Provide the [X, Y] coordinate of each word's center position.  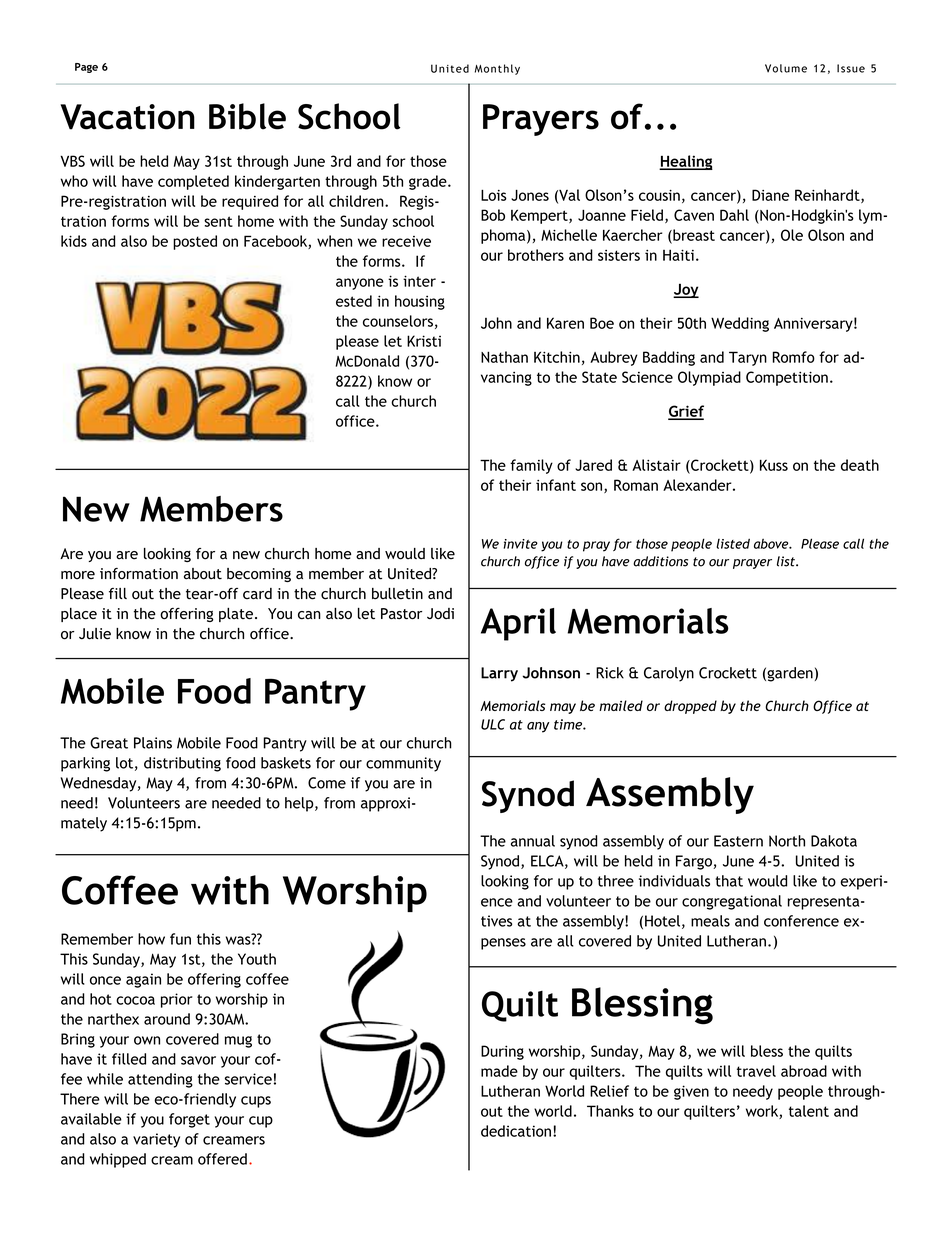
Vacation [127, 117]
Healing [686, 162]
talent [809, 1111]
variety [156, 1140]
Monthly [497, 69]
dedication [516, 1131]
